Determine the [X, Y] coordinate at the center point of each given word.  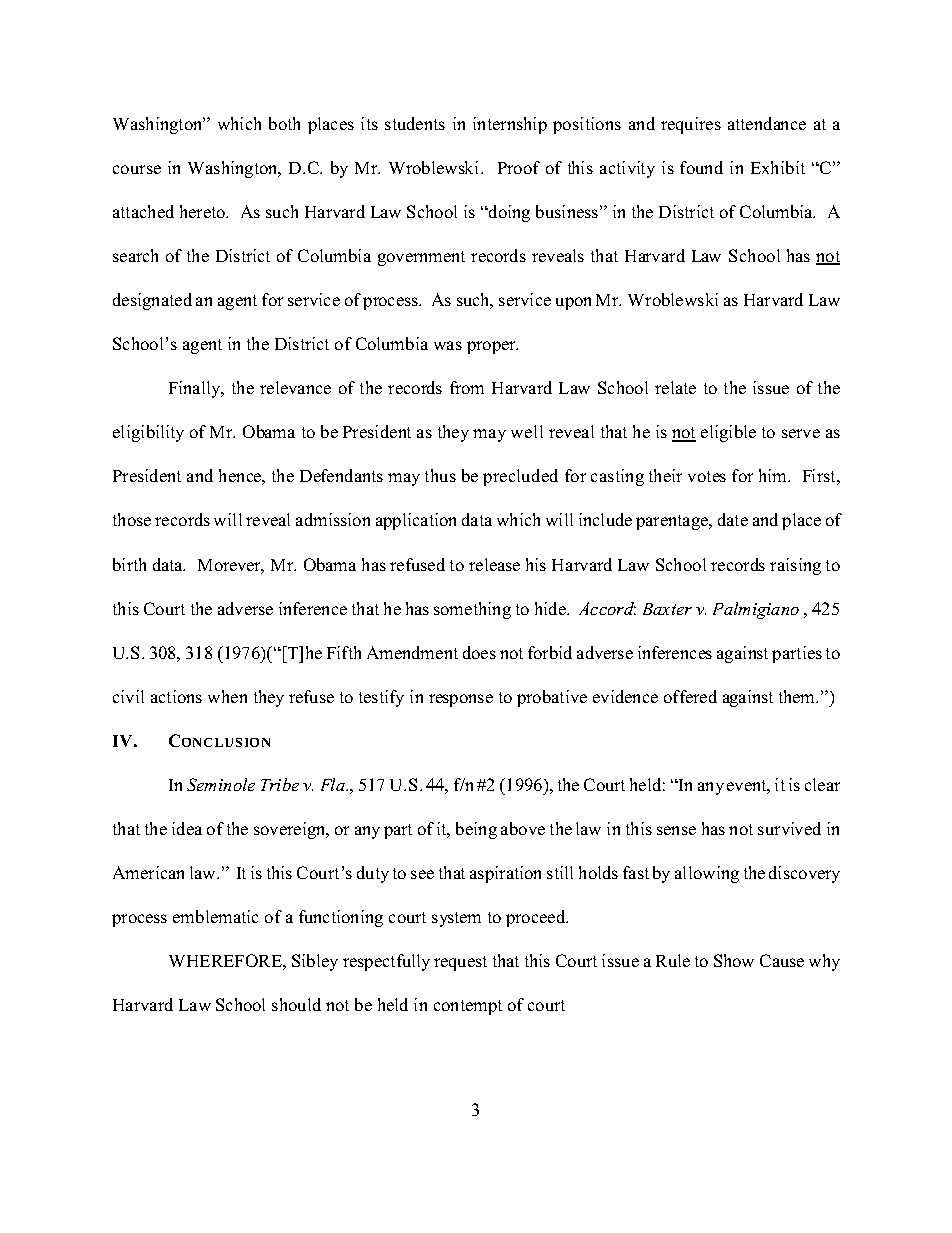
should [296, 1004]
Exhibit [778, 167]
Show [734, 960]
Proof [519, 167]
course [137, 169]
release [494, 564]
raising [795, 566]
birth [129, 564]
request [460, 963]
